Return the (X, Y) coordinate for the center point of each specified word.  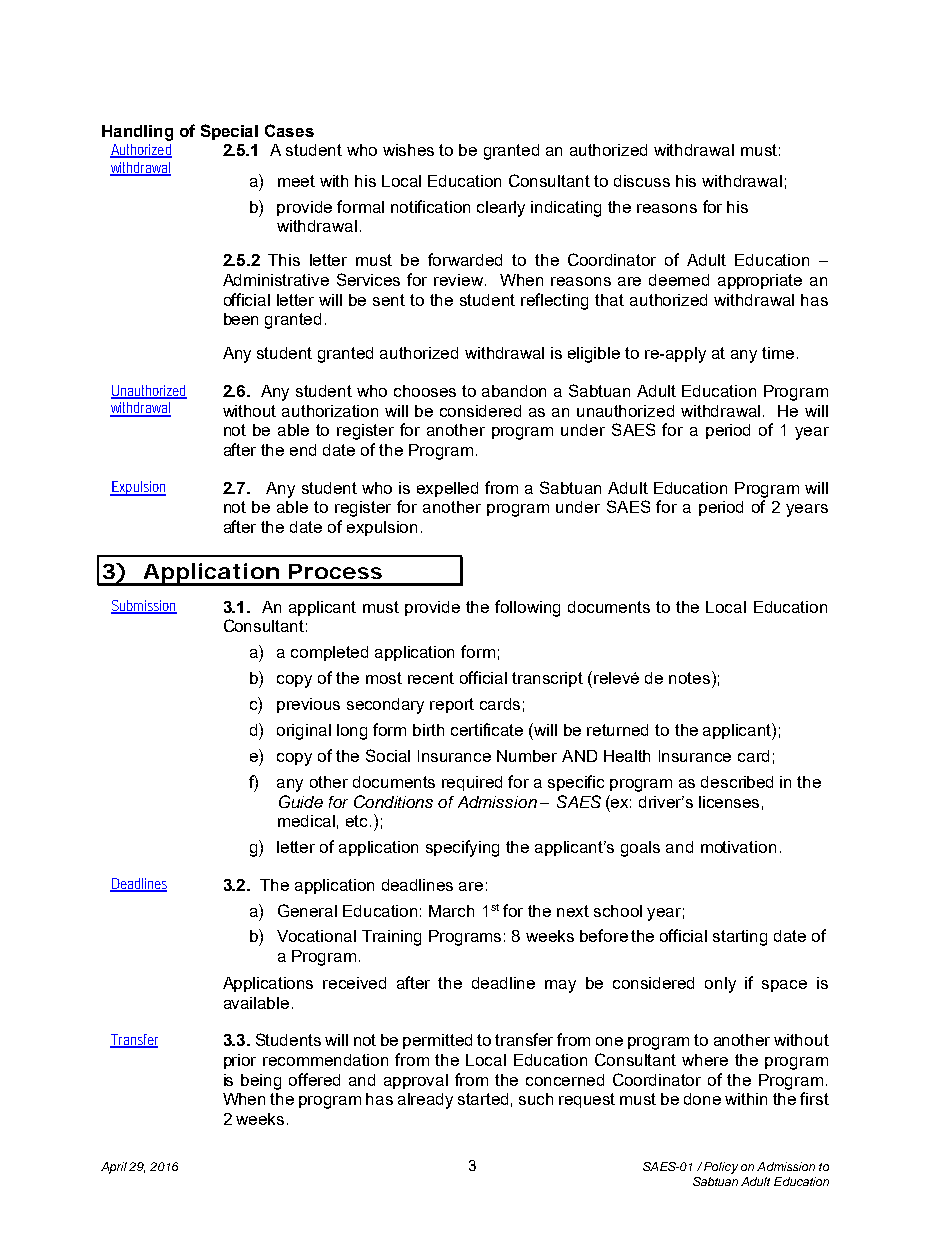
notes (691, 677)
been (241, 319)
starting (740, 938)
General (307, 910)
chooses (425, 391)
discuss (642, 181)
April (114, 1168)
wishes (408, 150)
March (451, 911)
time (778, 353)
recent (431, 678)
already (425, 1101)
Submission (144, 607)
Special (229, 132)
